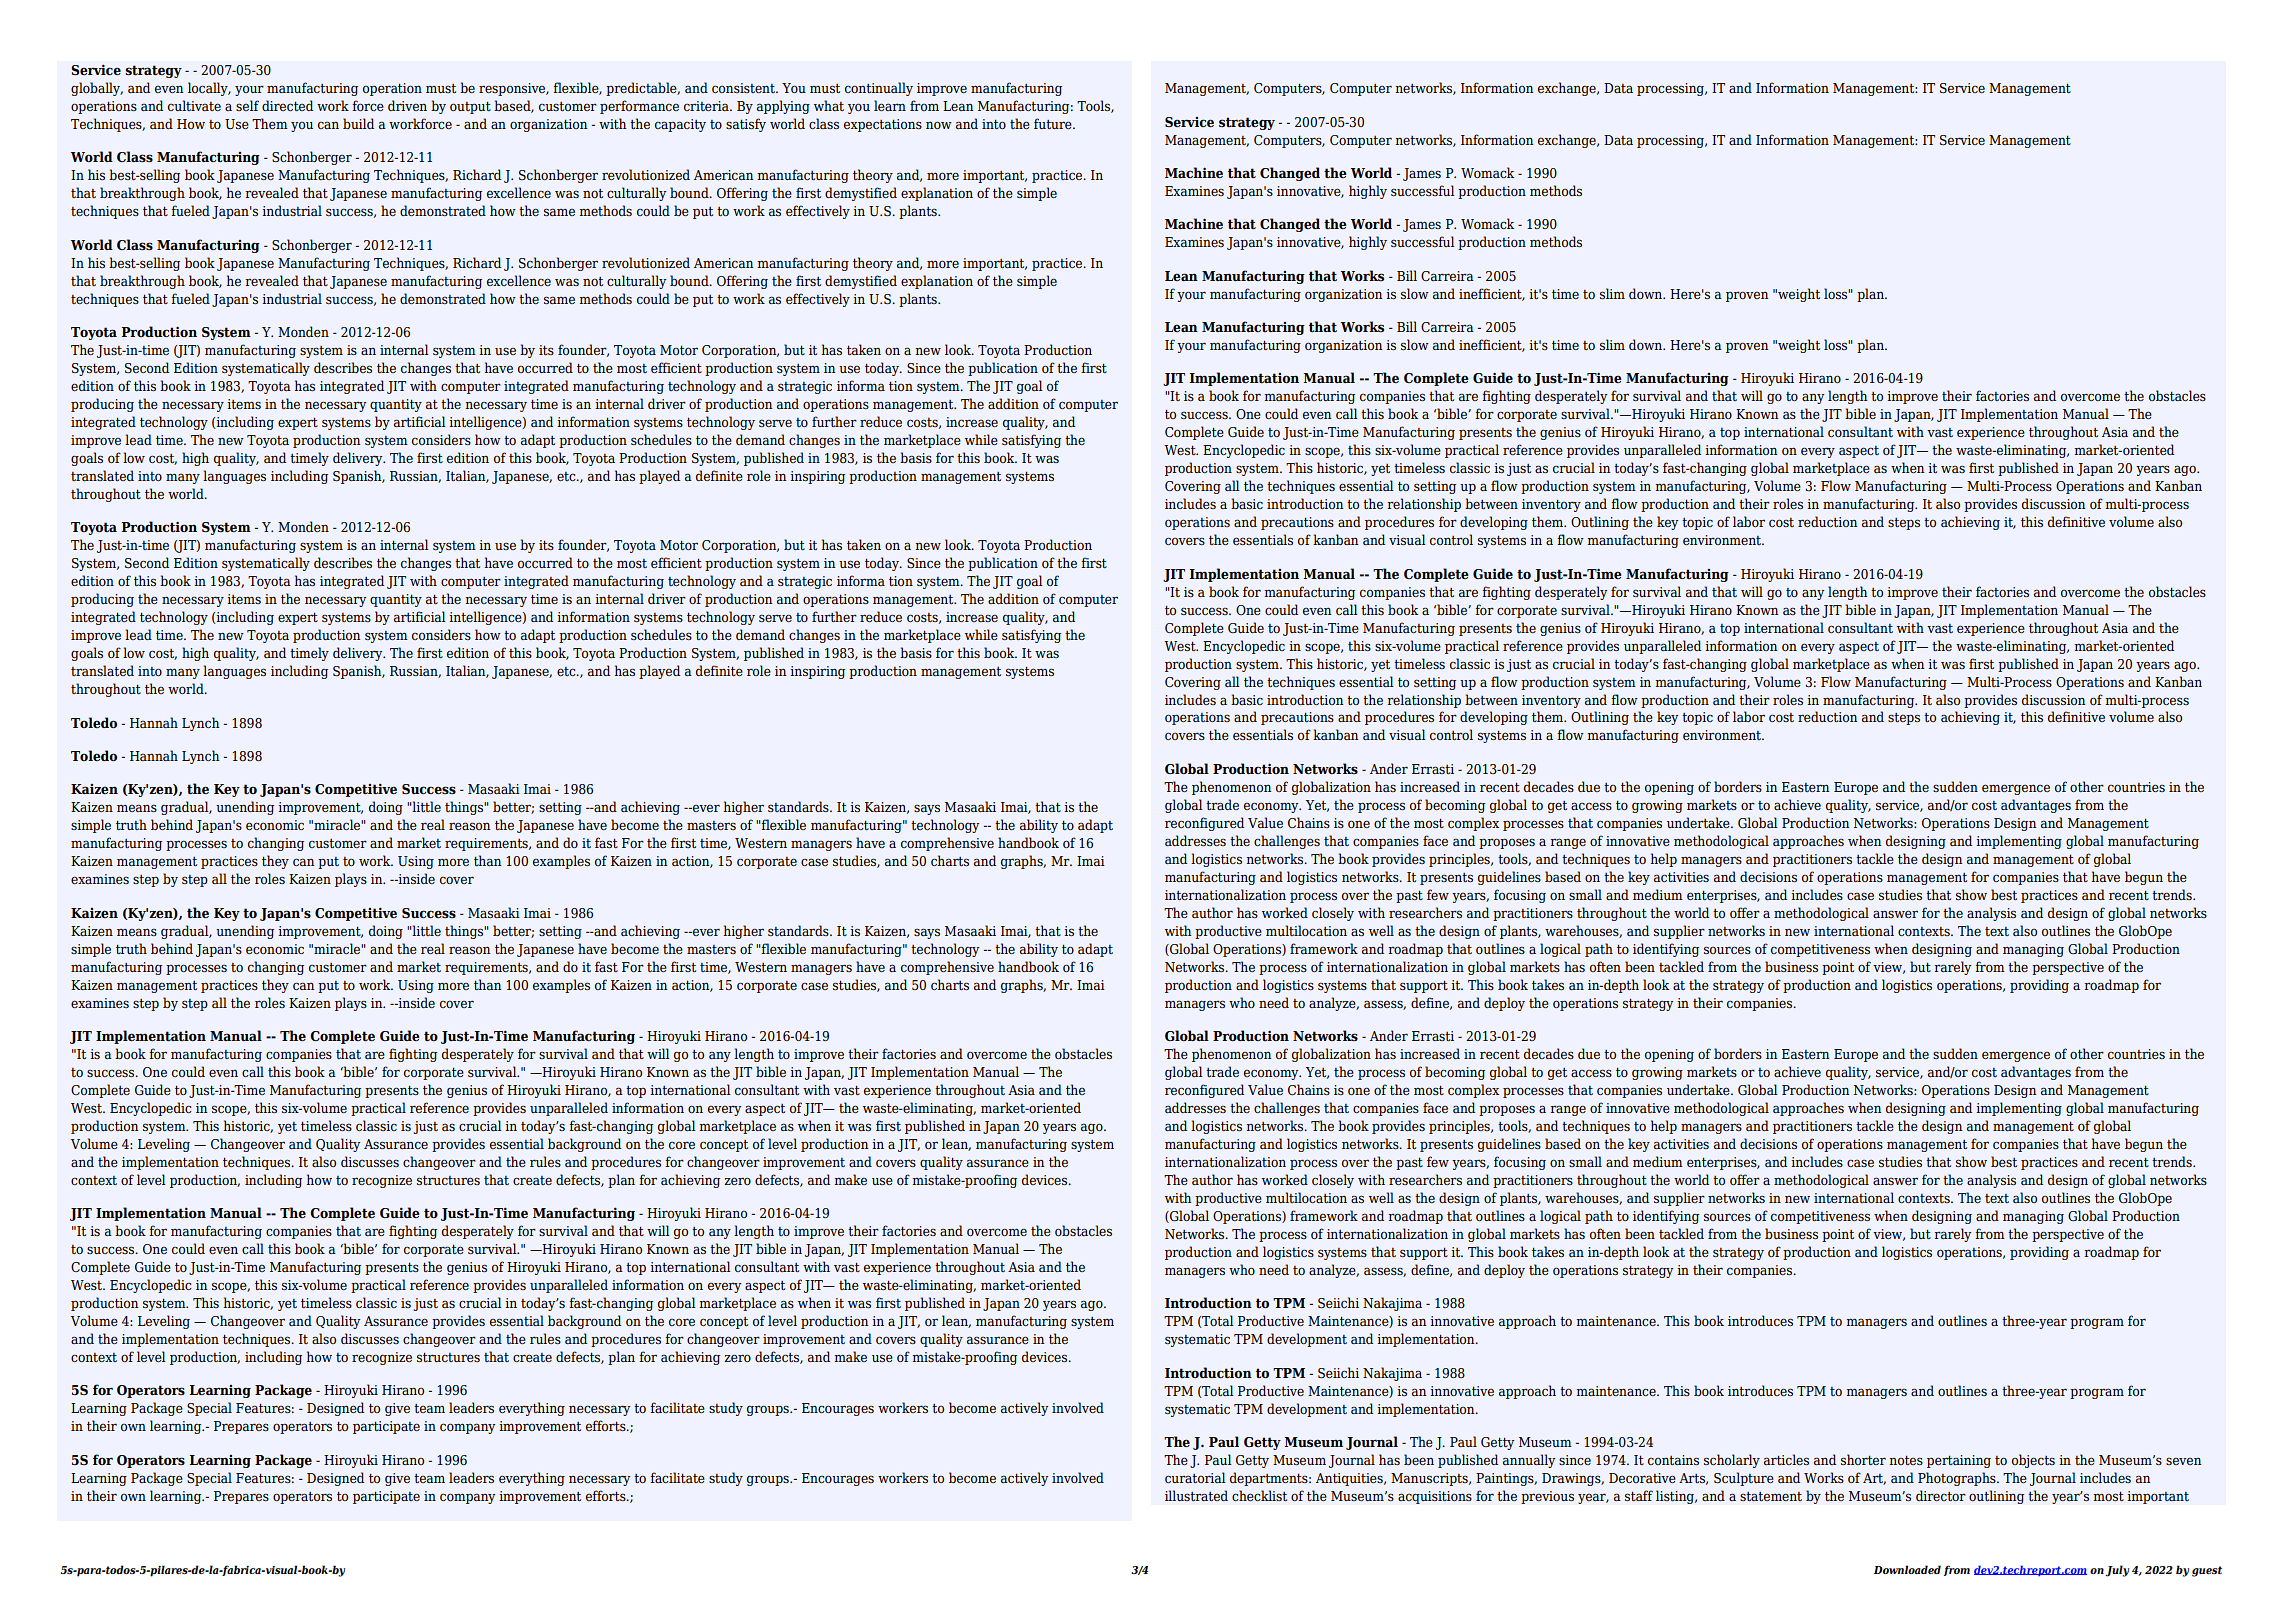 This page has height=1614, width=2283. I want to click on previous, so click(1547, 1497).
